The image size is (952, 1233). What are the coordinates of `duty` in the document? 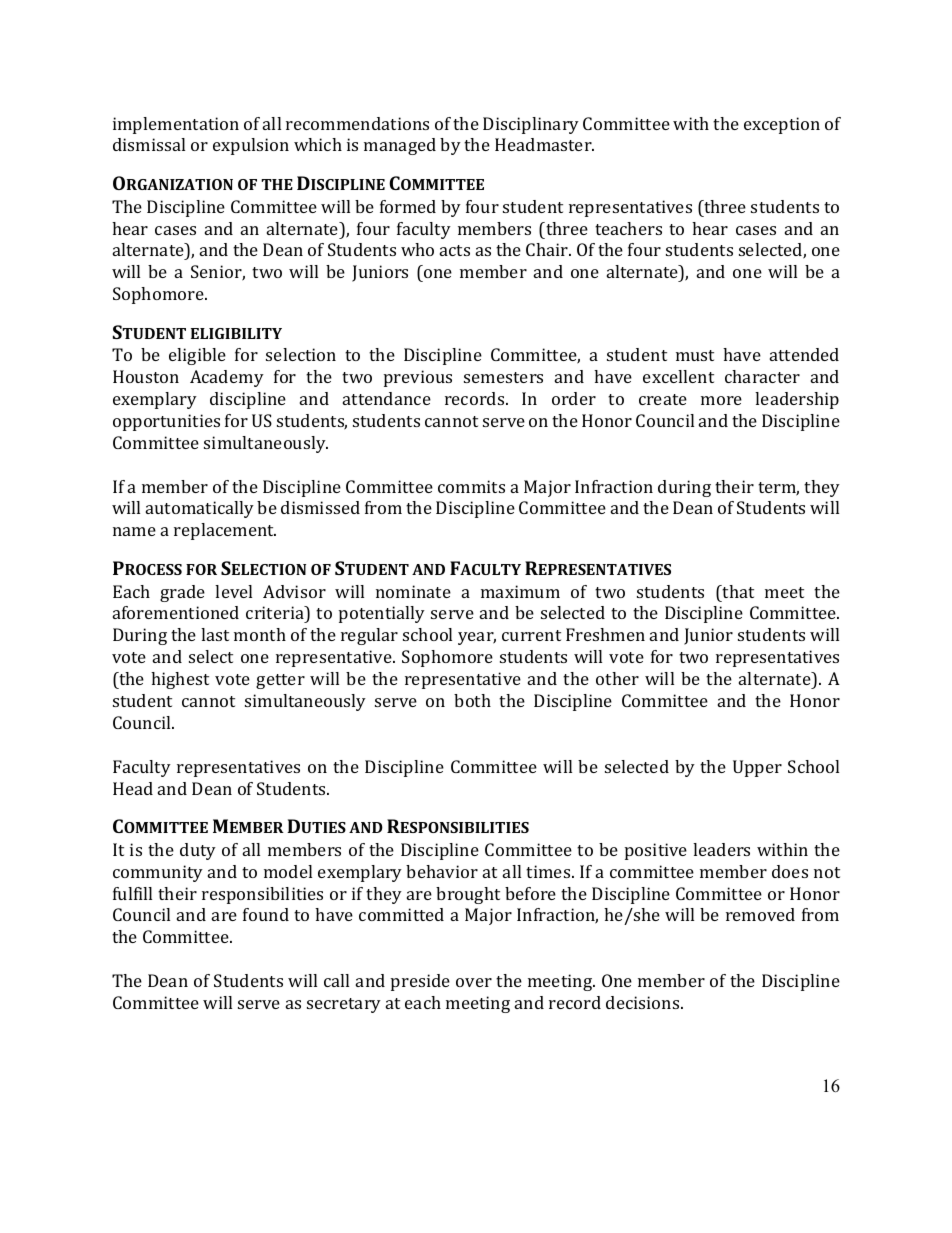 It's located at (198, 851).
